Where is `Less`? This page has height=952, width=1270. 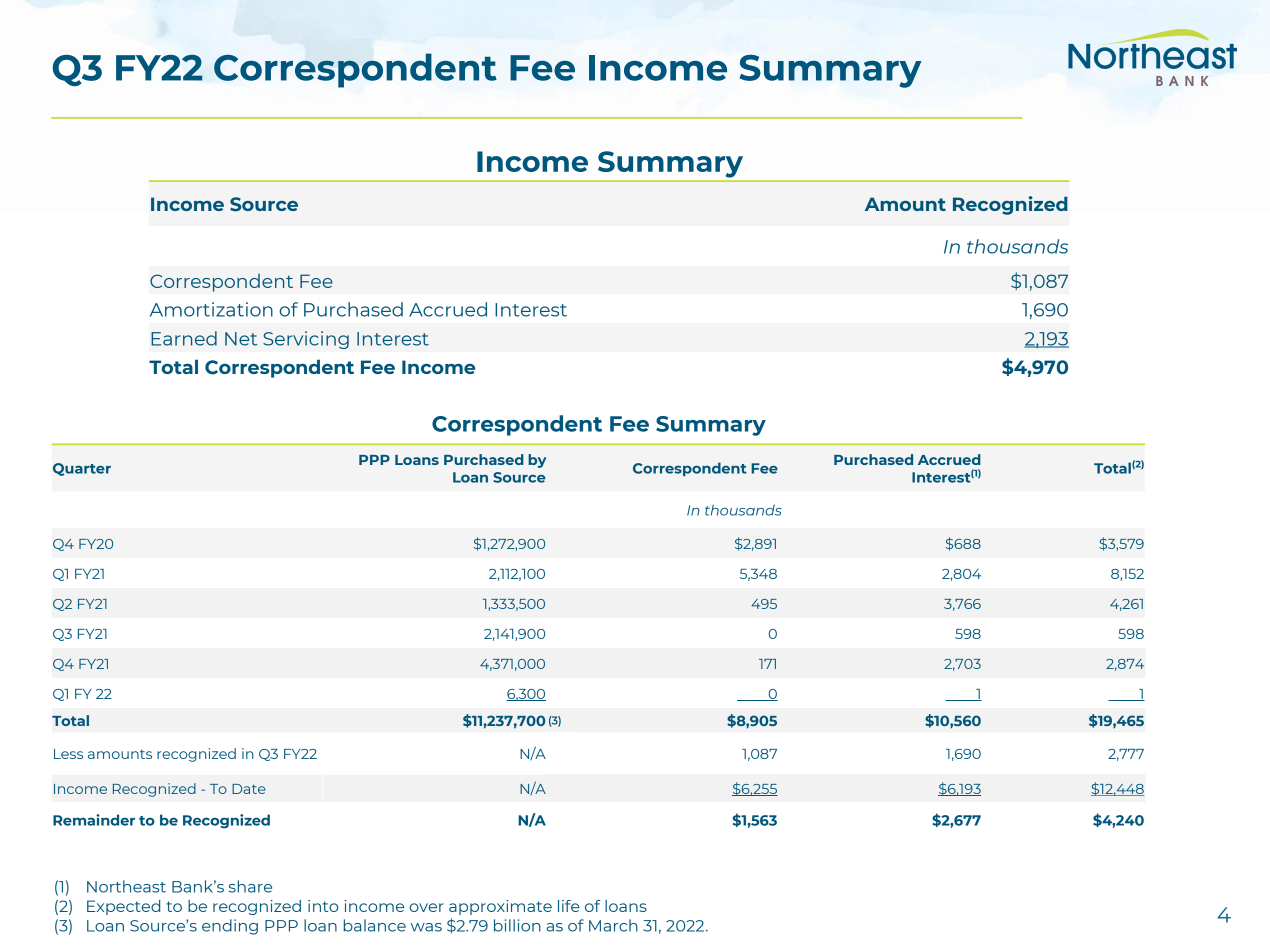
Less is located at coordinates (68, 754).
